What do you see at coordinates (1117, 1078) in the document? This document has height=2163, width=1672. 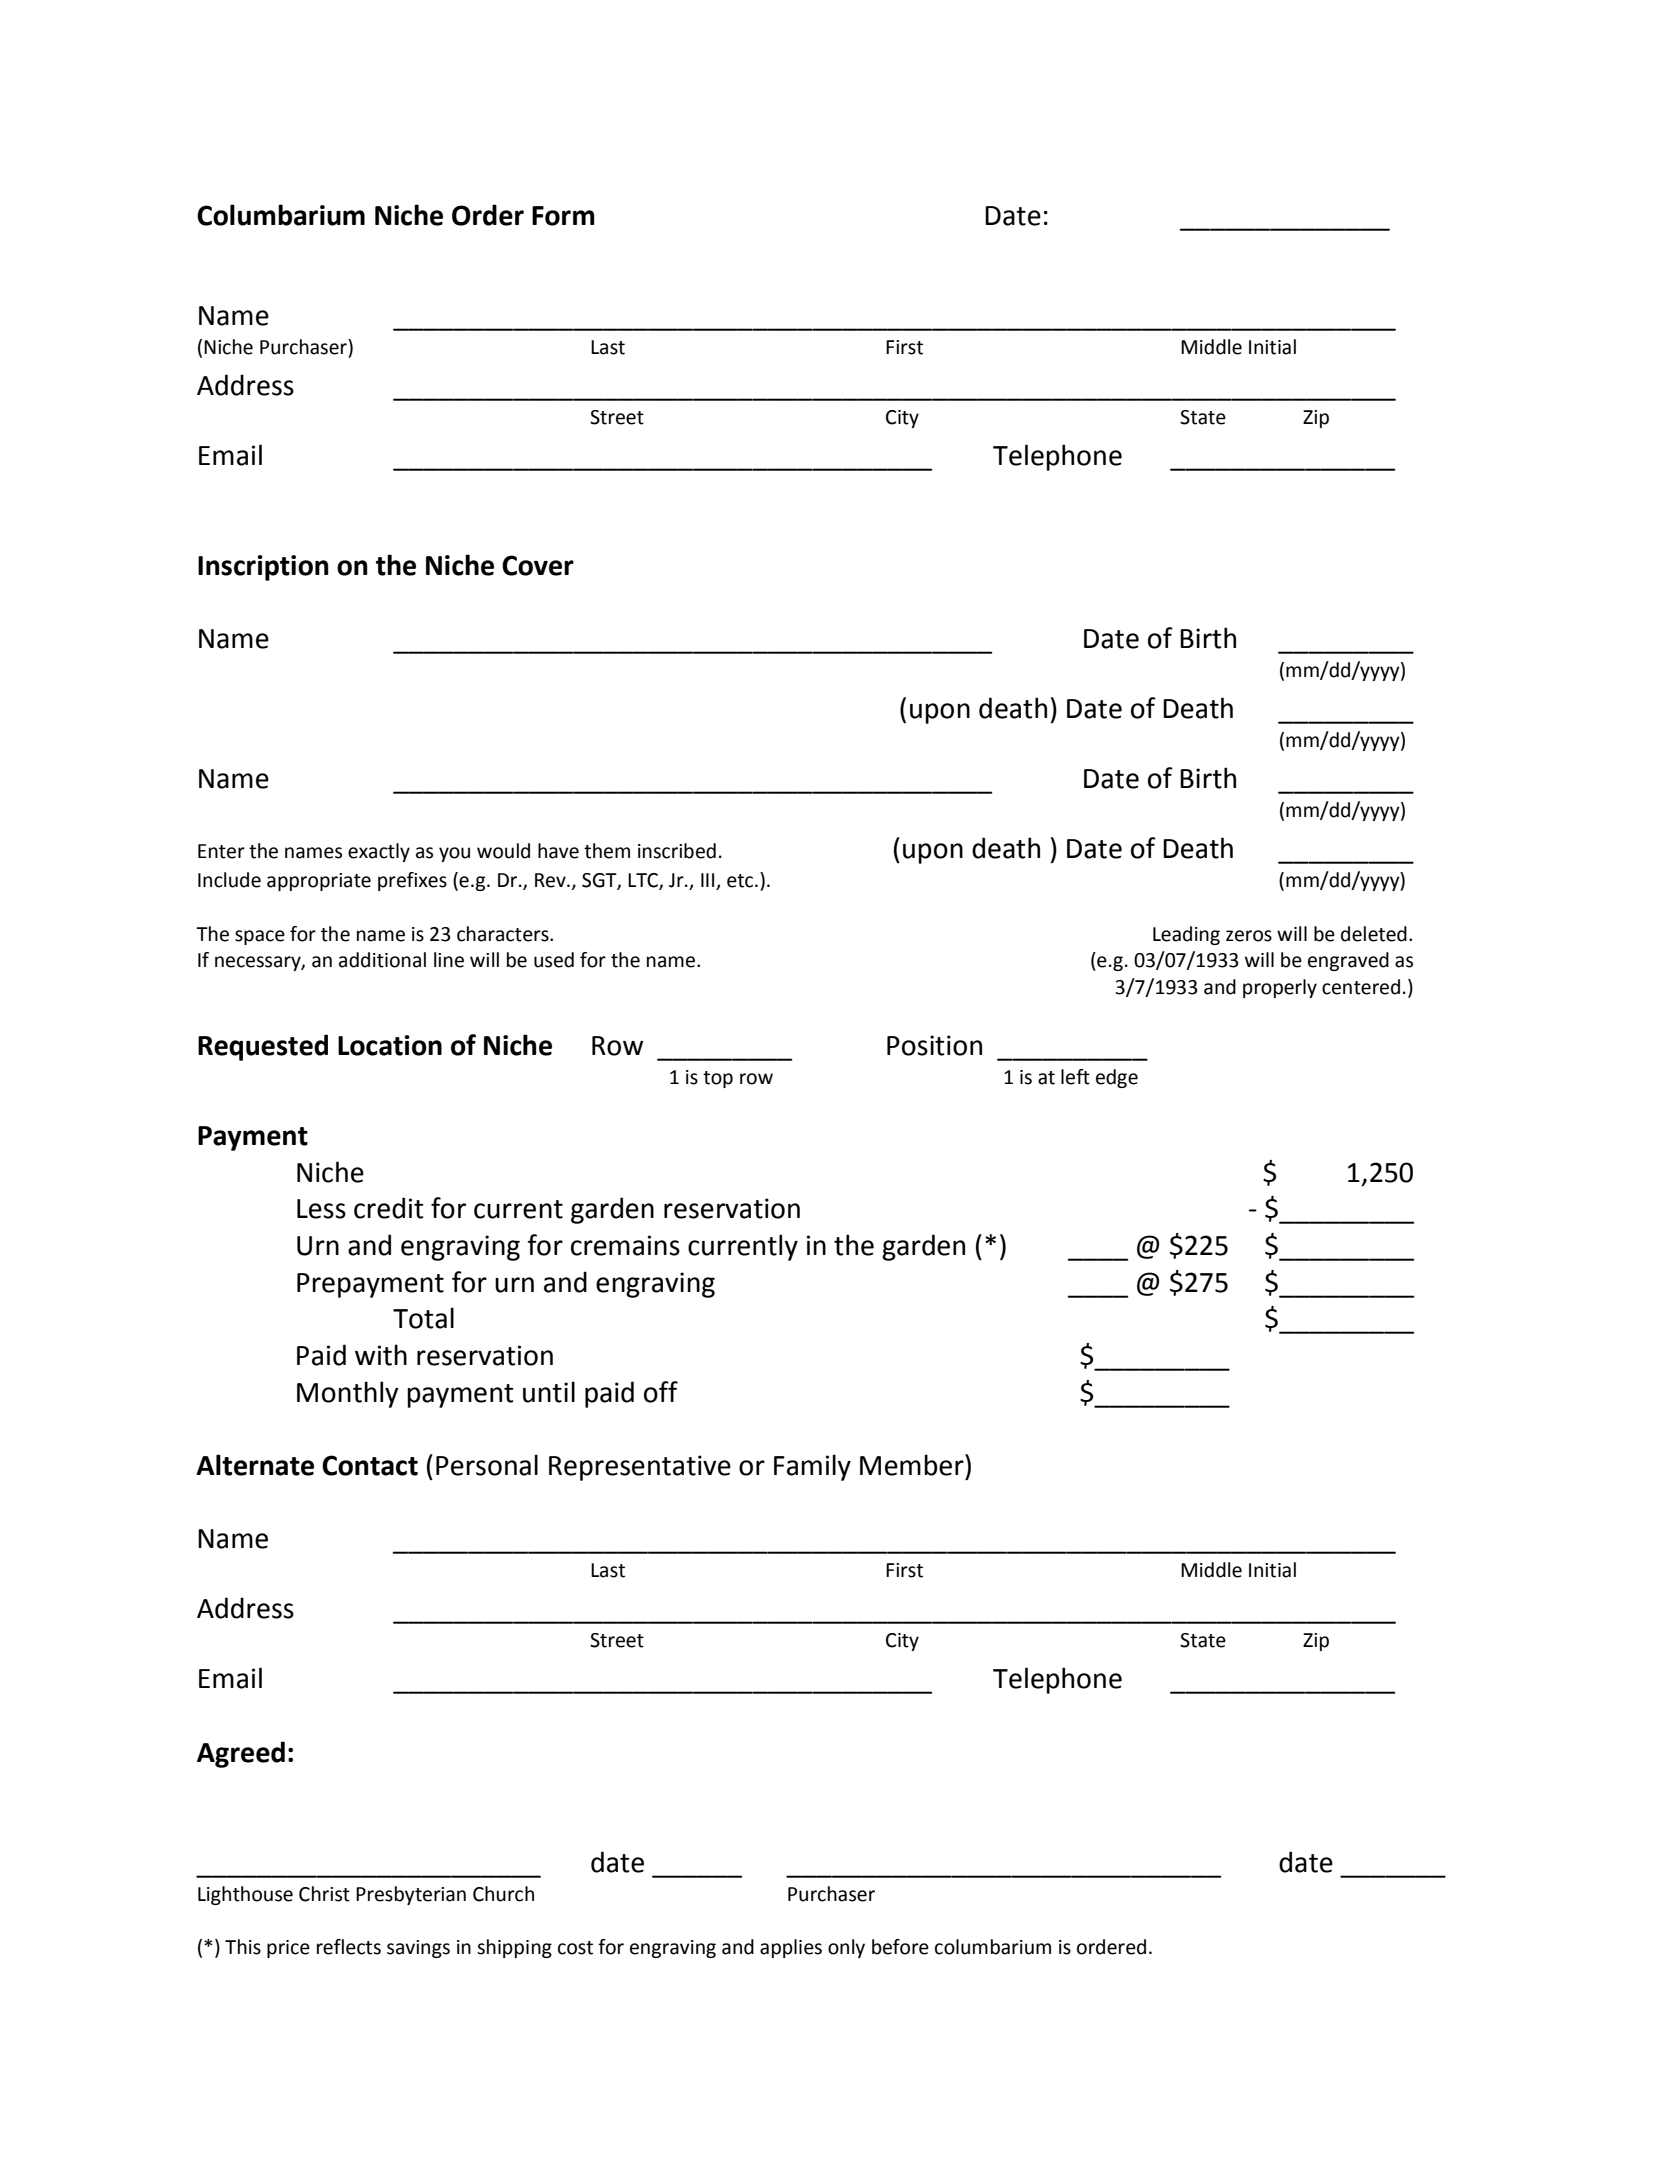 I see `edge` at bounding box center [1117, 1078].
